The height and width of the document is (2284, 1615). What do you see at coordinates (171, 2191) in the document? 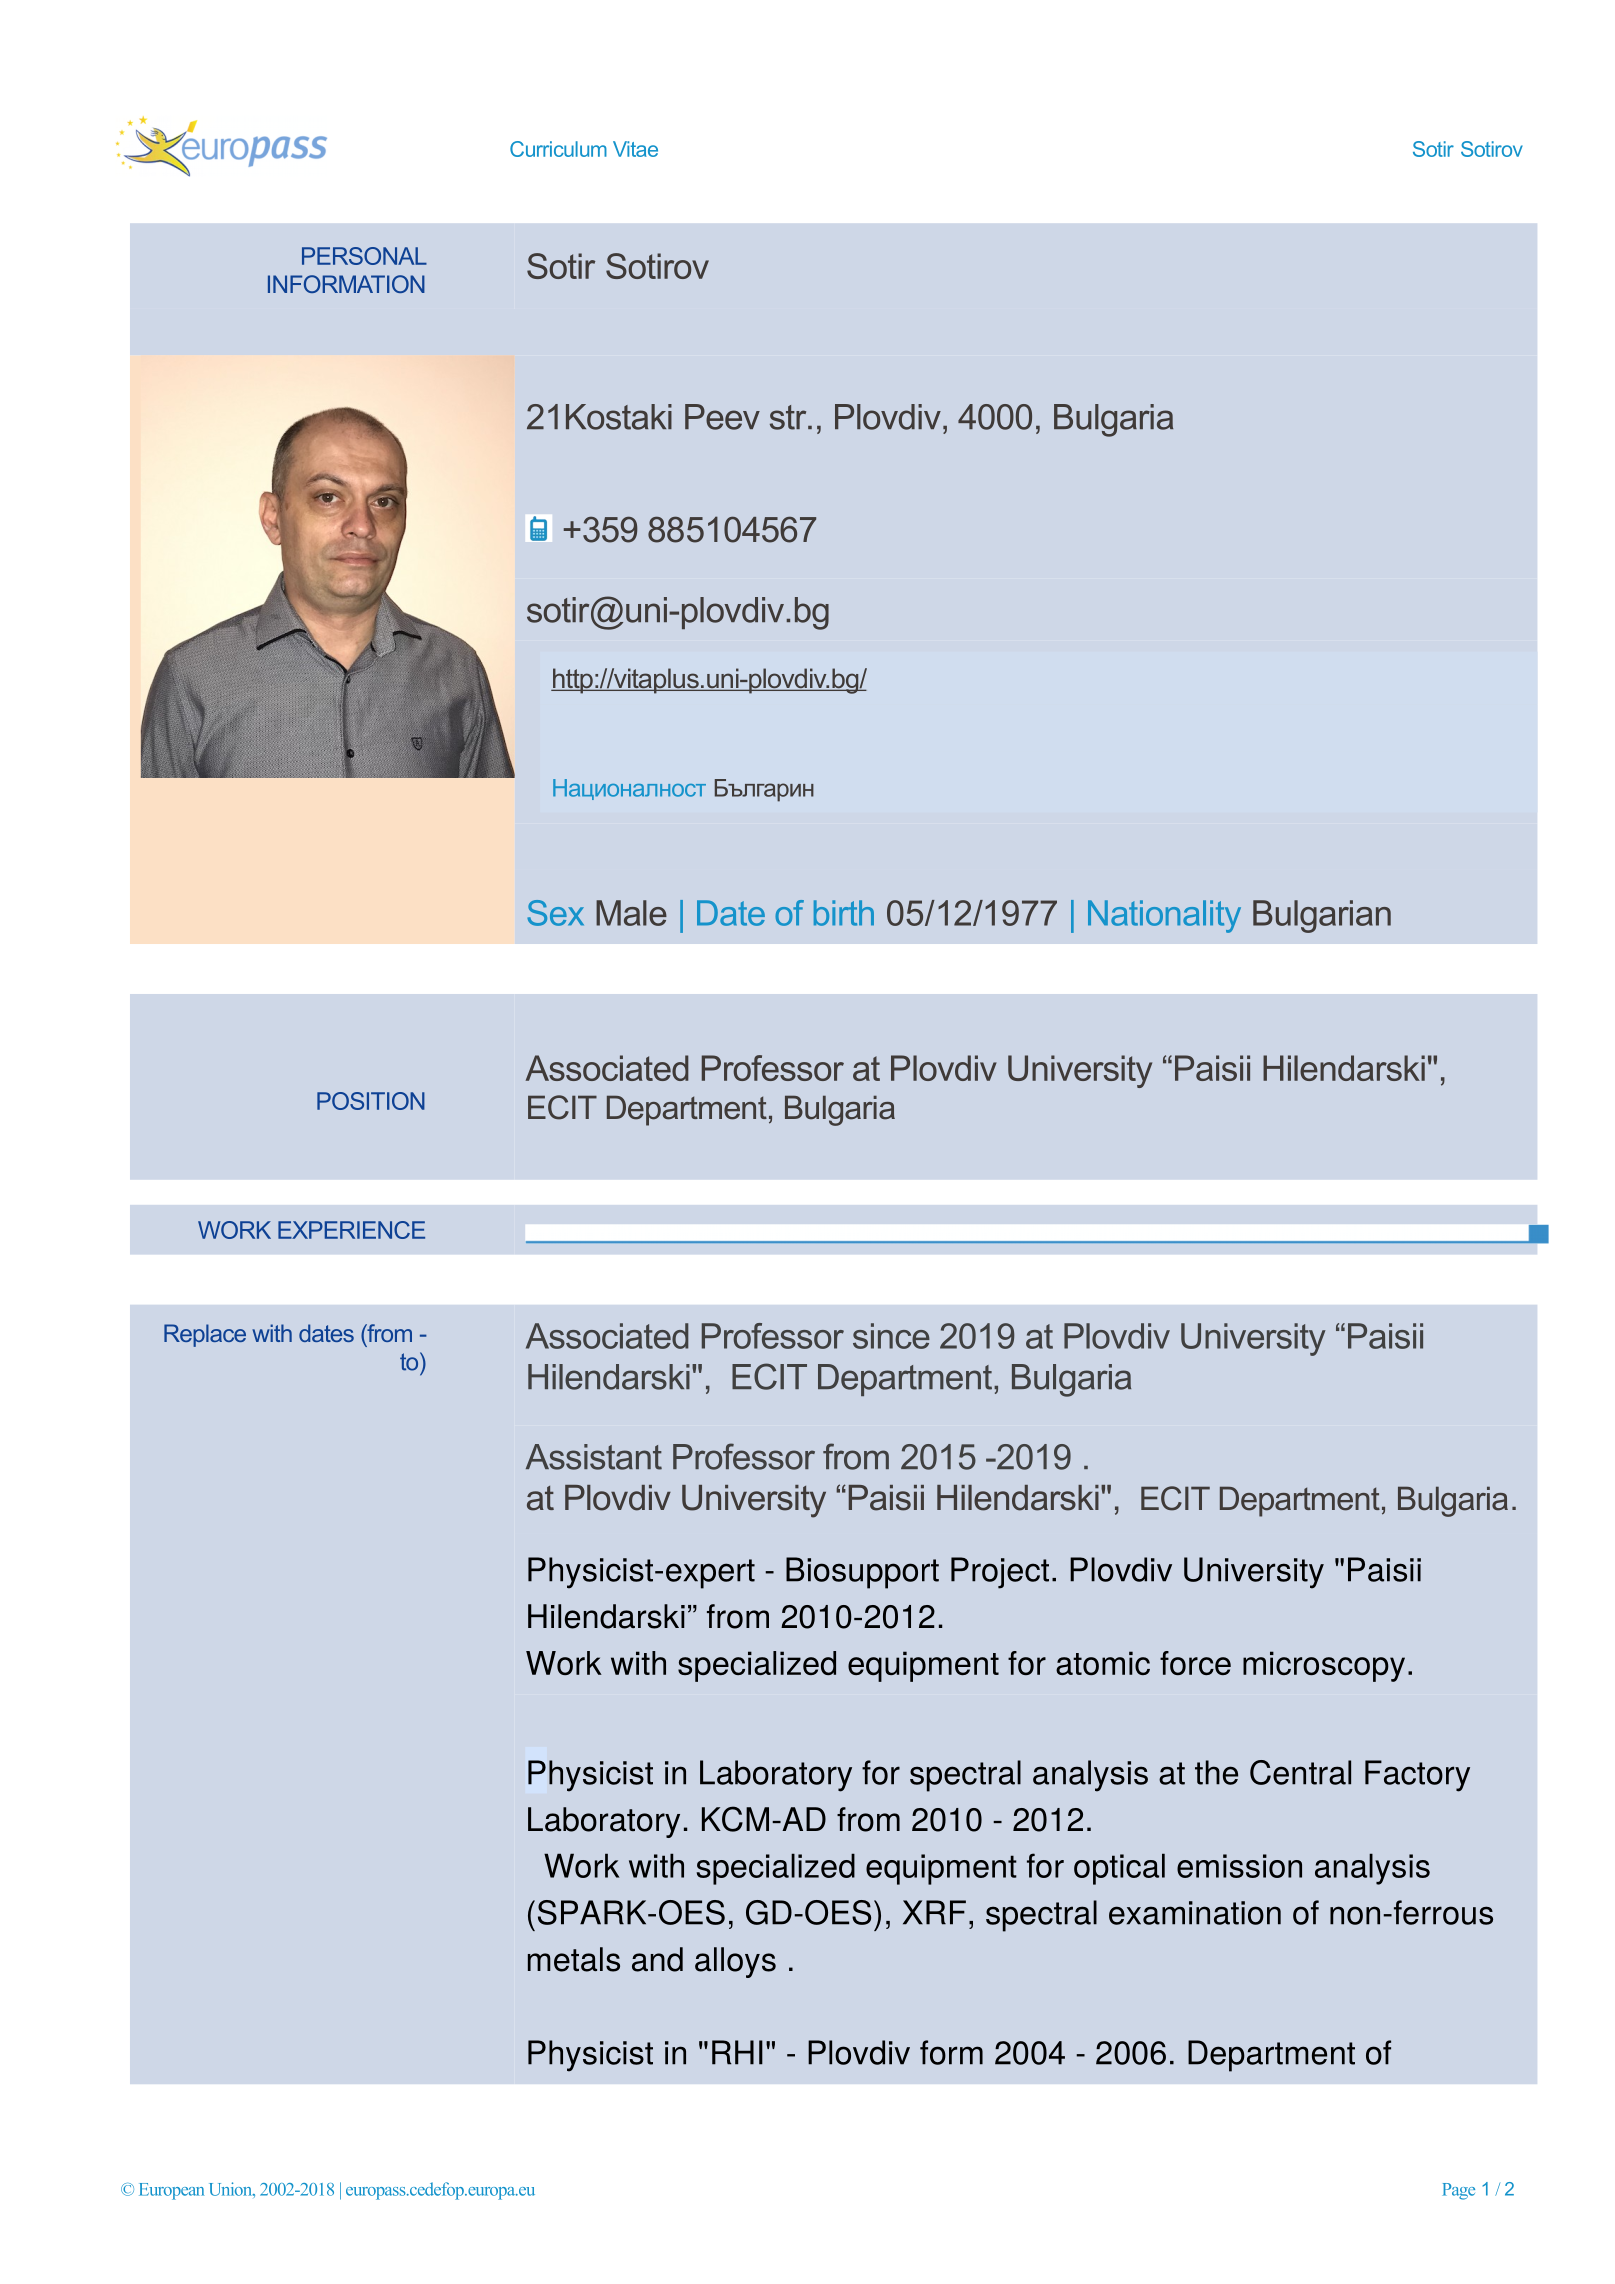
I see `European` at bounding box center [171, 2191].
